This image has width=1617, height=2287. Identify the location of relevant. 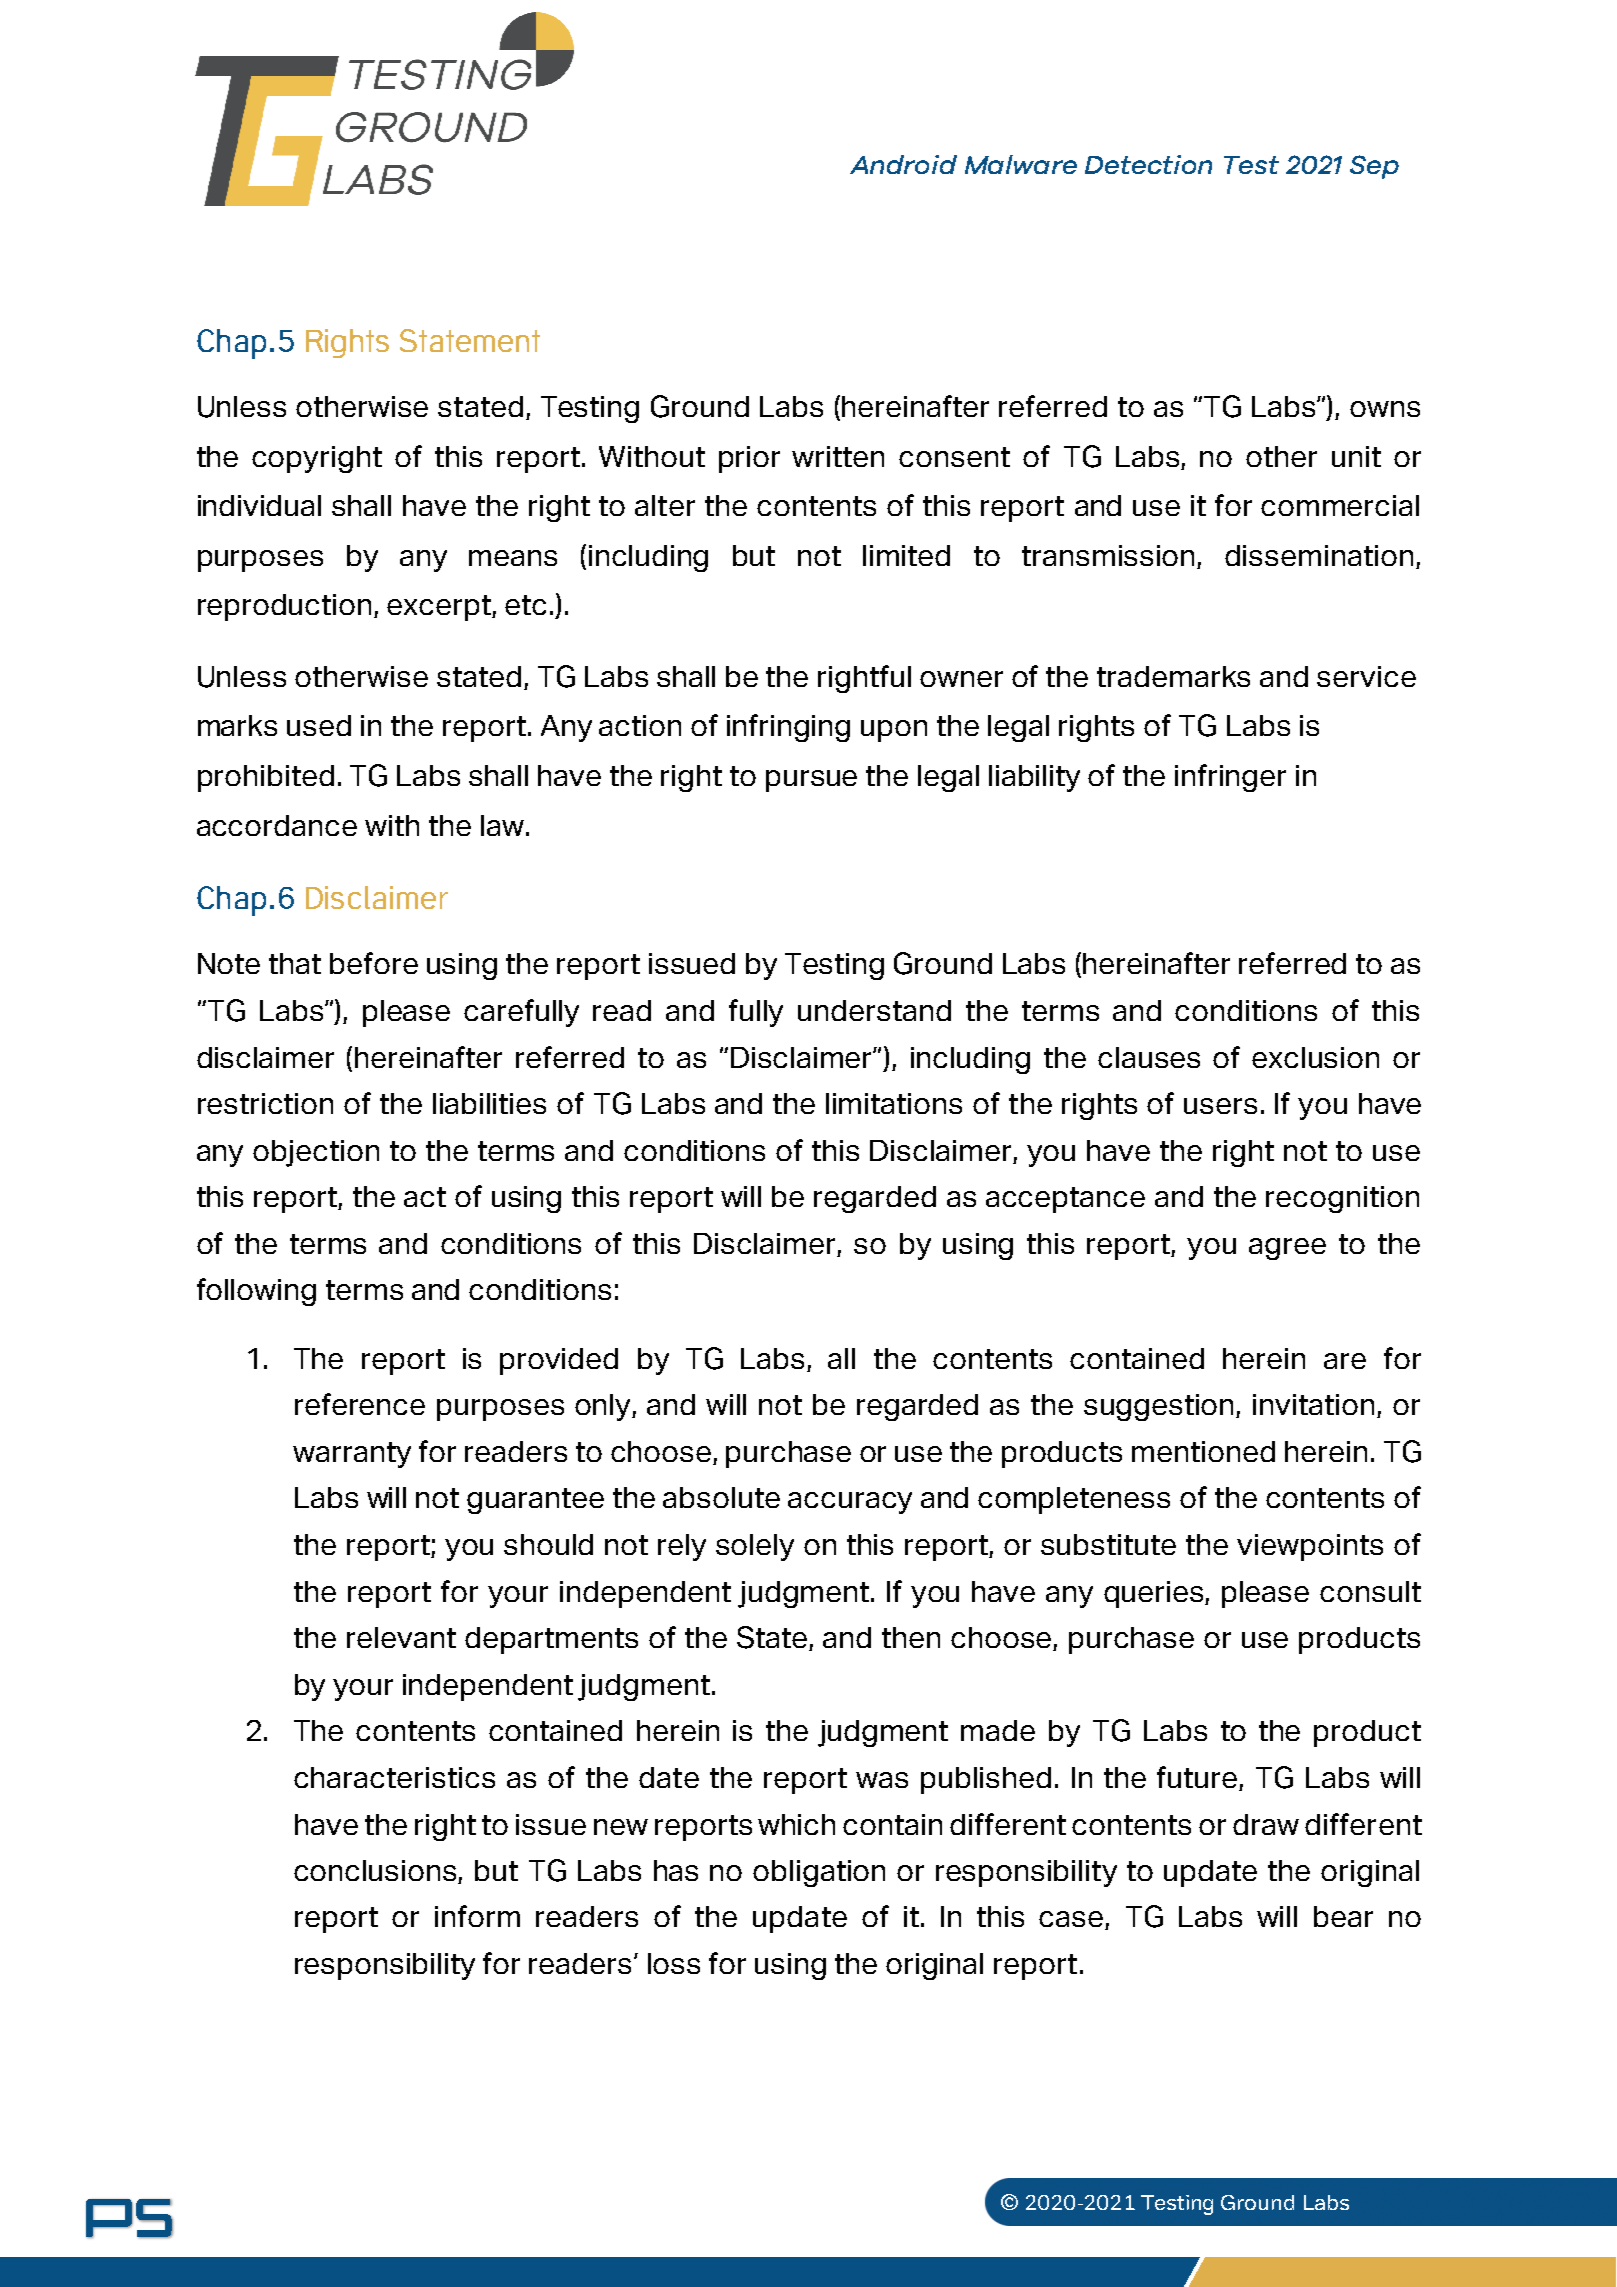
(401, 1637).
